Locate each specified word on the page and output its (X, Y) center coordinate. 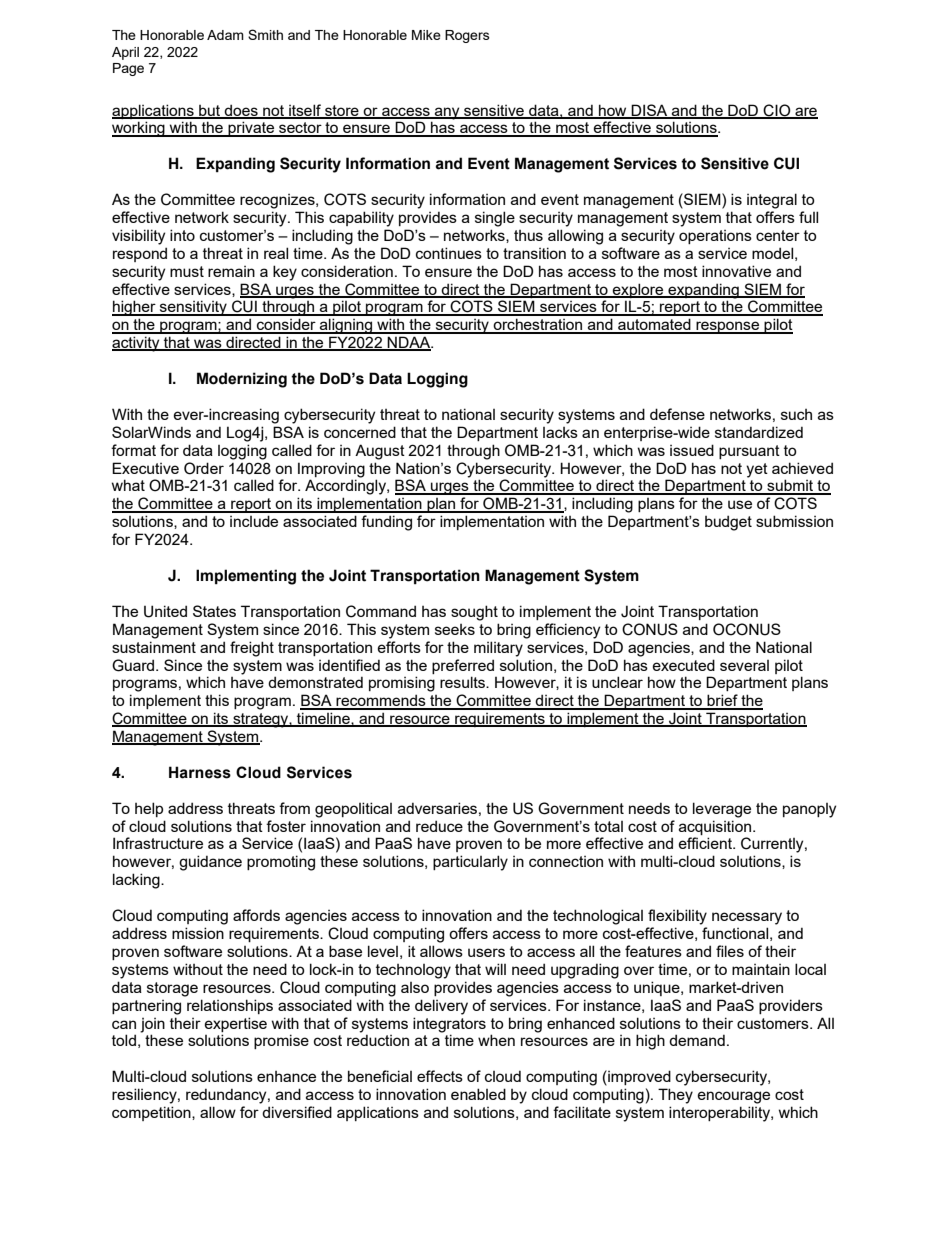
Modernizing (242, 380)
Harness (200, 772)
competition (152, 1113)
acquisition (715, 827)
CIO (777, 111)
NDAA (409, 343)
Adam (225, 35)
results (463, 682)
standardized (759, 432)
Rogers (467, 36)
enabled (478, 1094)
